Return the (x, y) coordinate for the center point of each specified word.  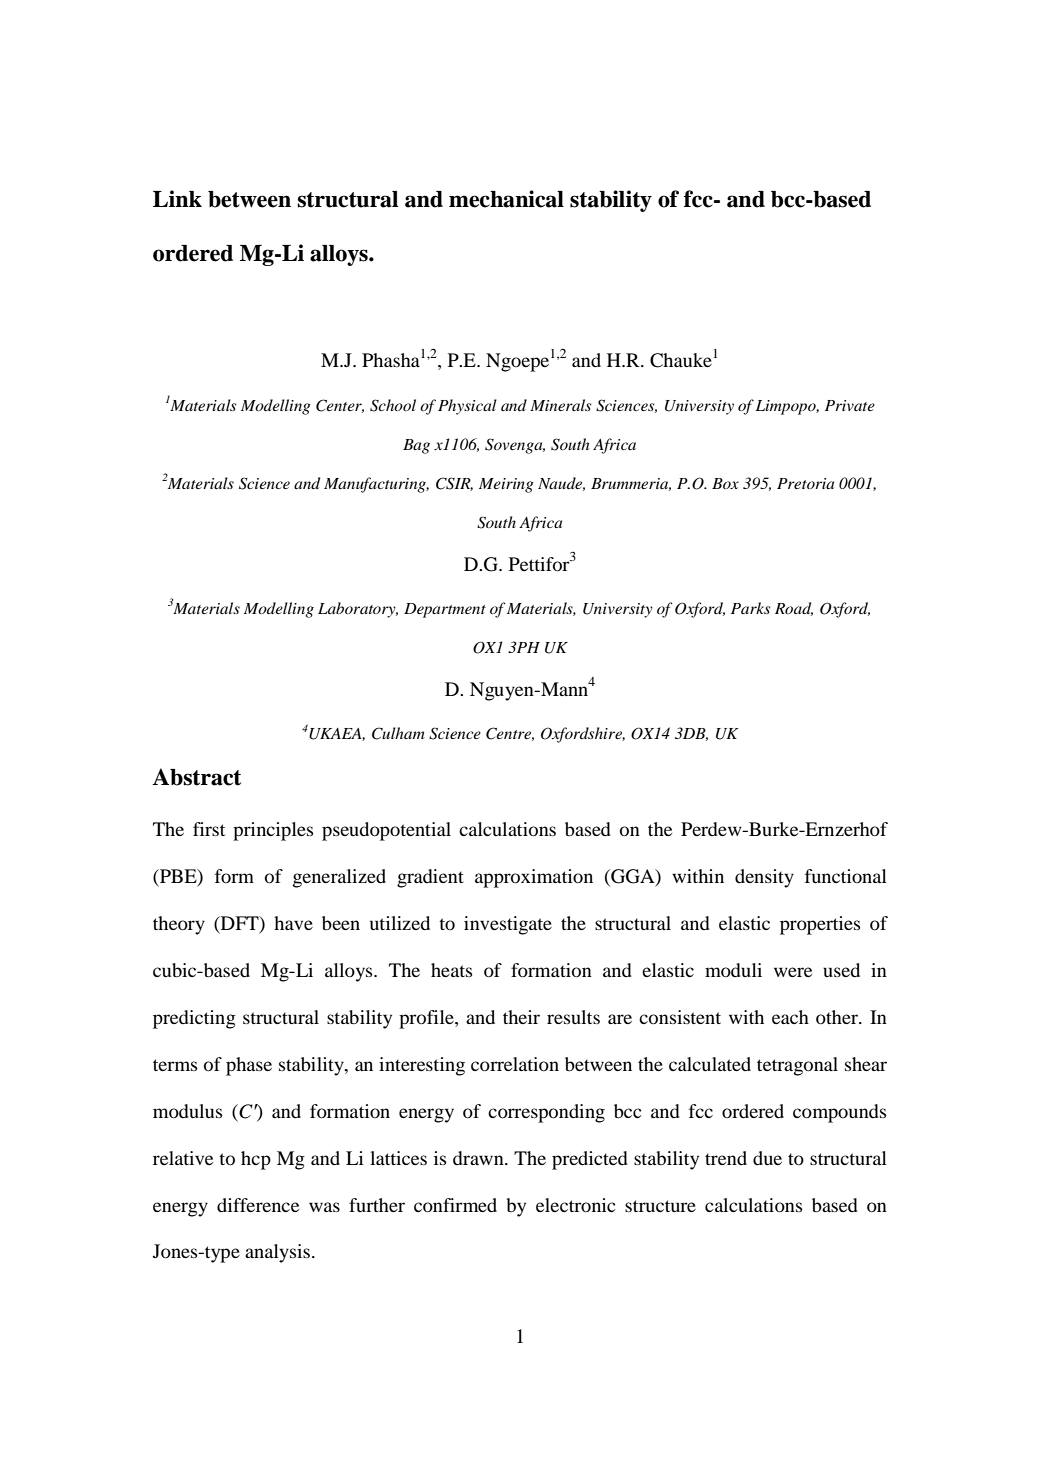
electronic (576, 1205)
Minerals (560, 405)
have (293, 923)
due (767, 1158)
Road (794, 609)
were (793, 972)
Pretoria (805, 483)
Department (445, 610)
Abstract (196, 777)
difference (258, 1205)
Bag (416, 446)
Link (177, 198)
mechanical (506, 199)
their (521, 1017)
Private (850, 405)
